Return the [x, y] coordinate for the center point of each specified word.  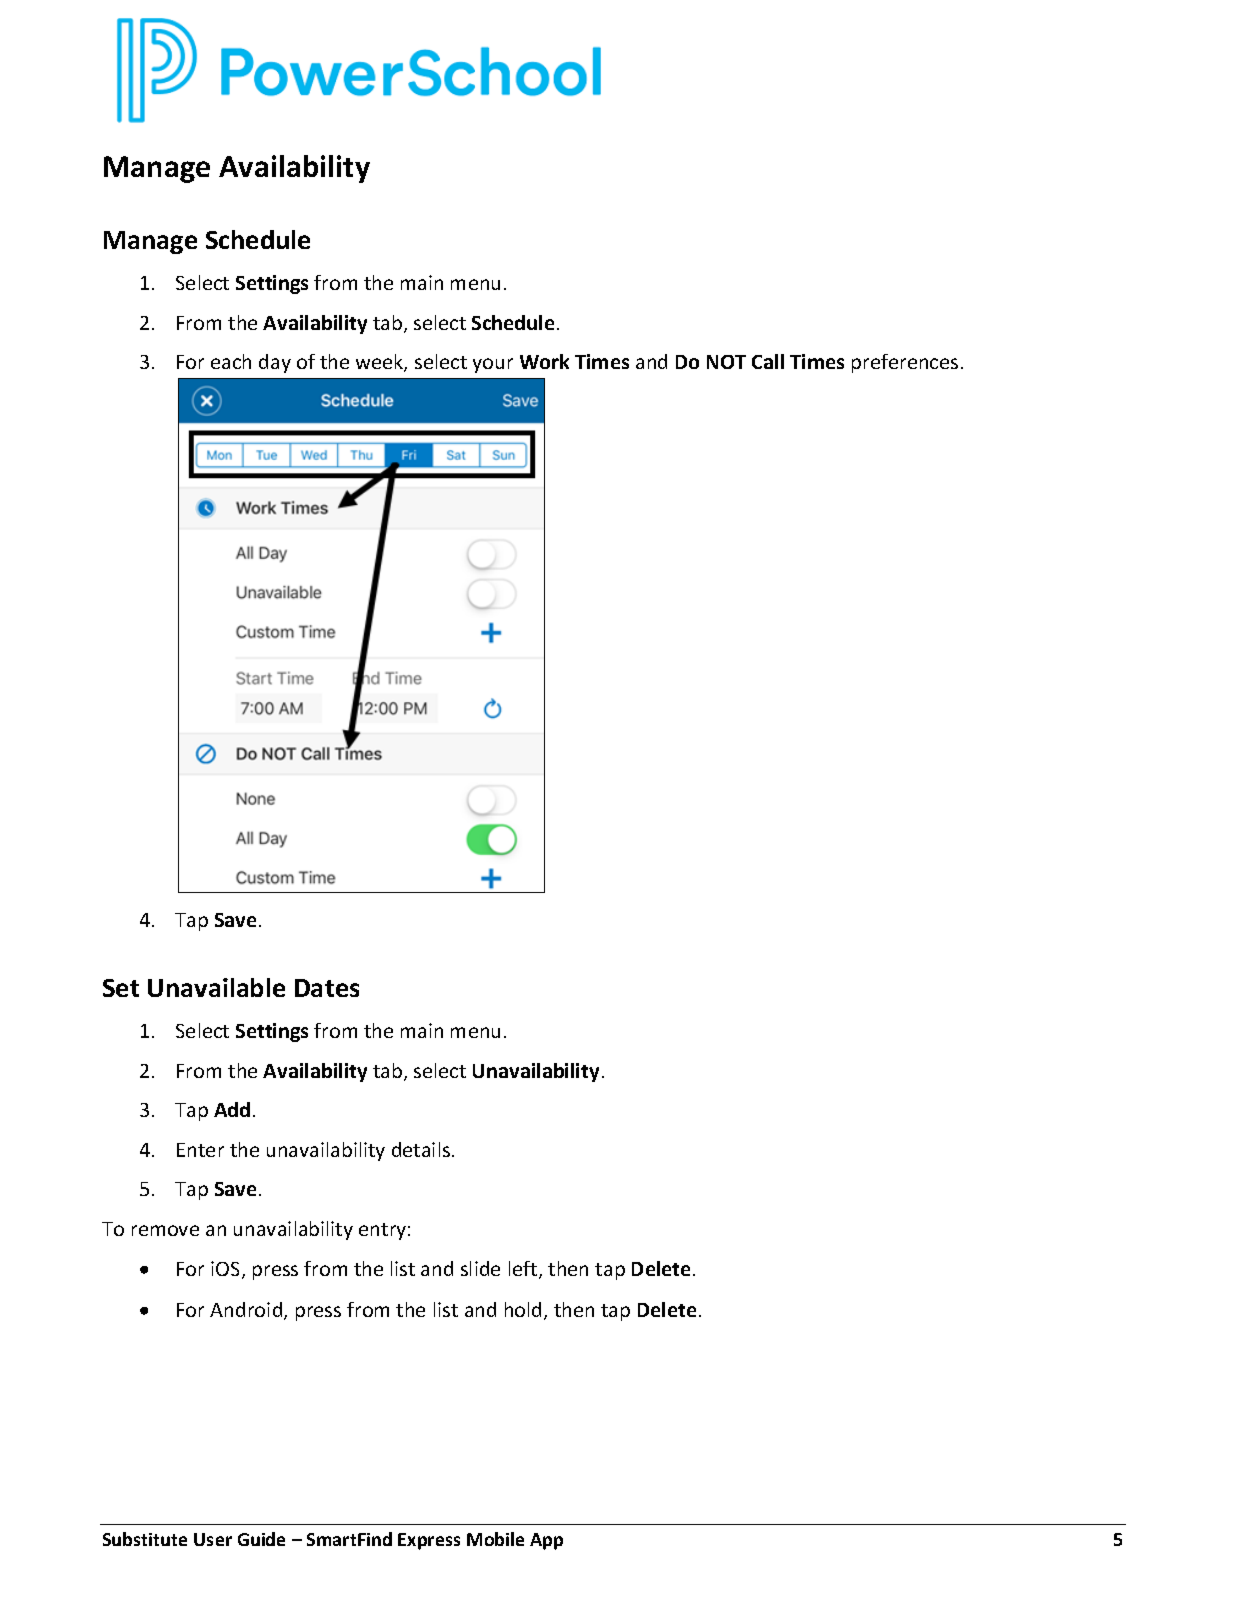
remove [165, 1230]
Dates [327, 988]
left [524, 1270]
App [546, 1541]
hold [523, 1309]
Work [544, 361]
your [493, 365]
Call [768, 361]
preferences [905, 363]
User [213, 1539]
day [275, 363]
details [422, 1149]
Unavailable [216, 987]
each [231, 361]
